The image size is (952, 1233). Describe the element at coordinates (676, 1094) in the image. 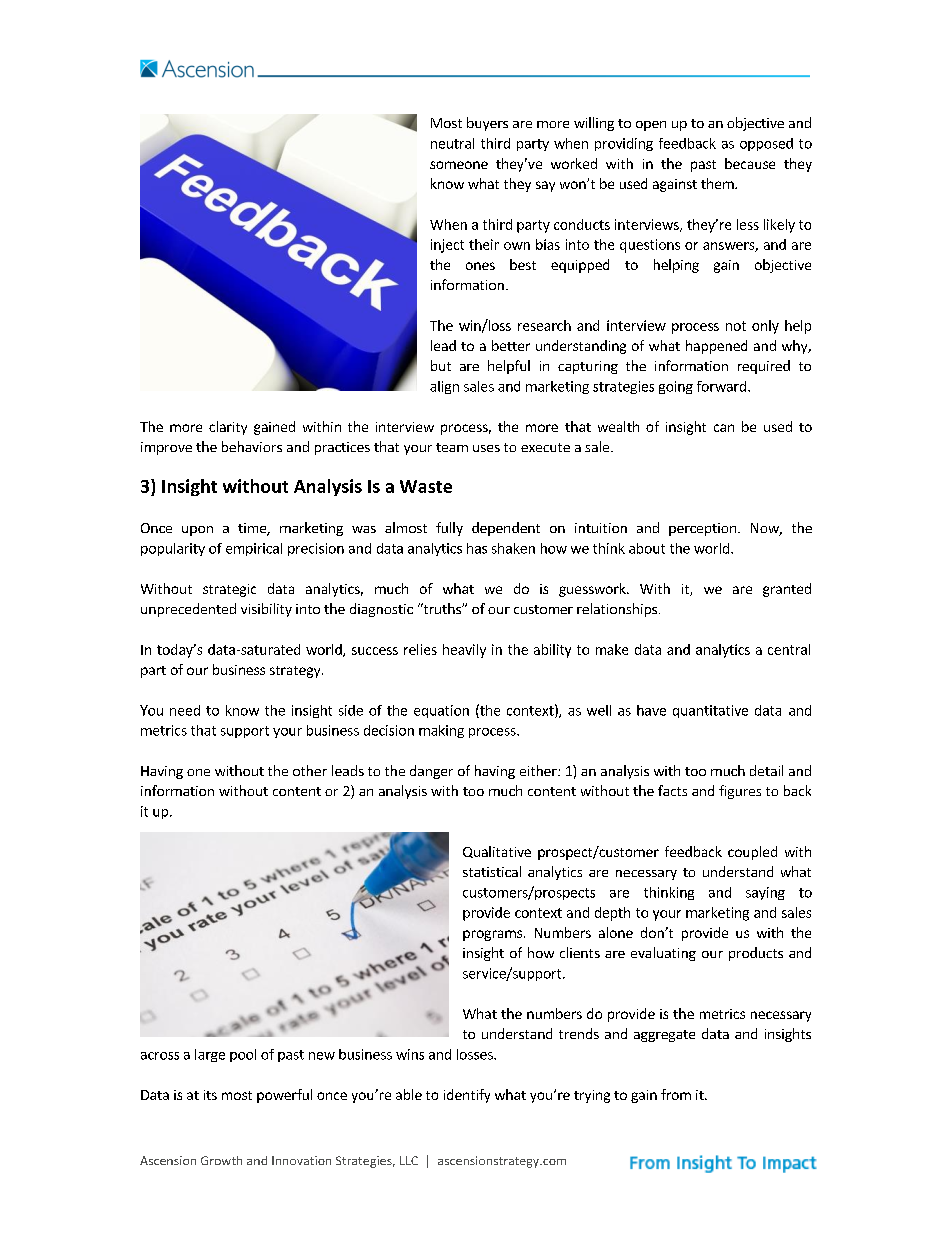

I see `from` at that location.
